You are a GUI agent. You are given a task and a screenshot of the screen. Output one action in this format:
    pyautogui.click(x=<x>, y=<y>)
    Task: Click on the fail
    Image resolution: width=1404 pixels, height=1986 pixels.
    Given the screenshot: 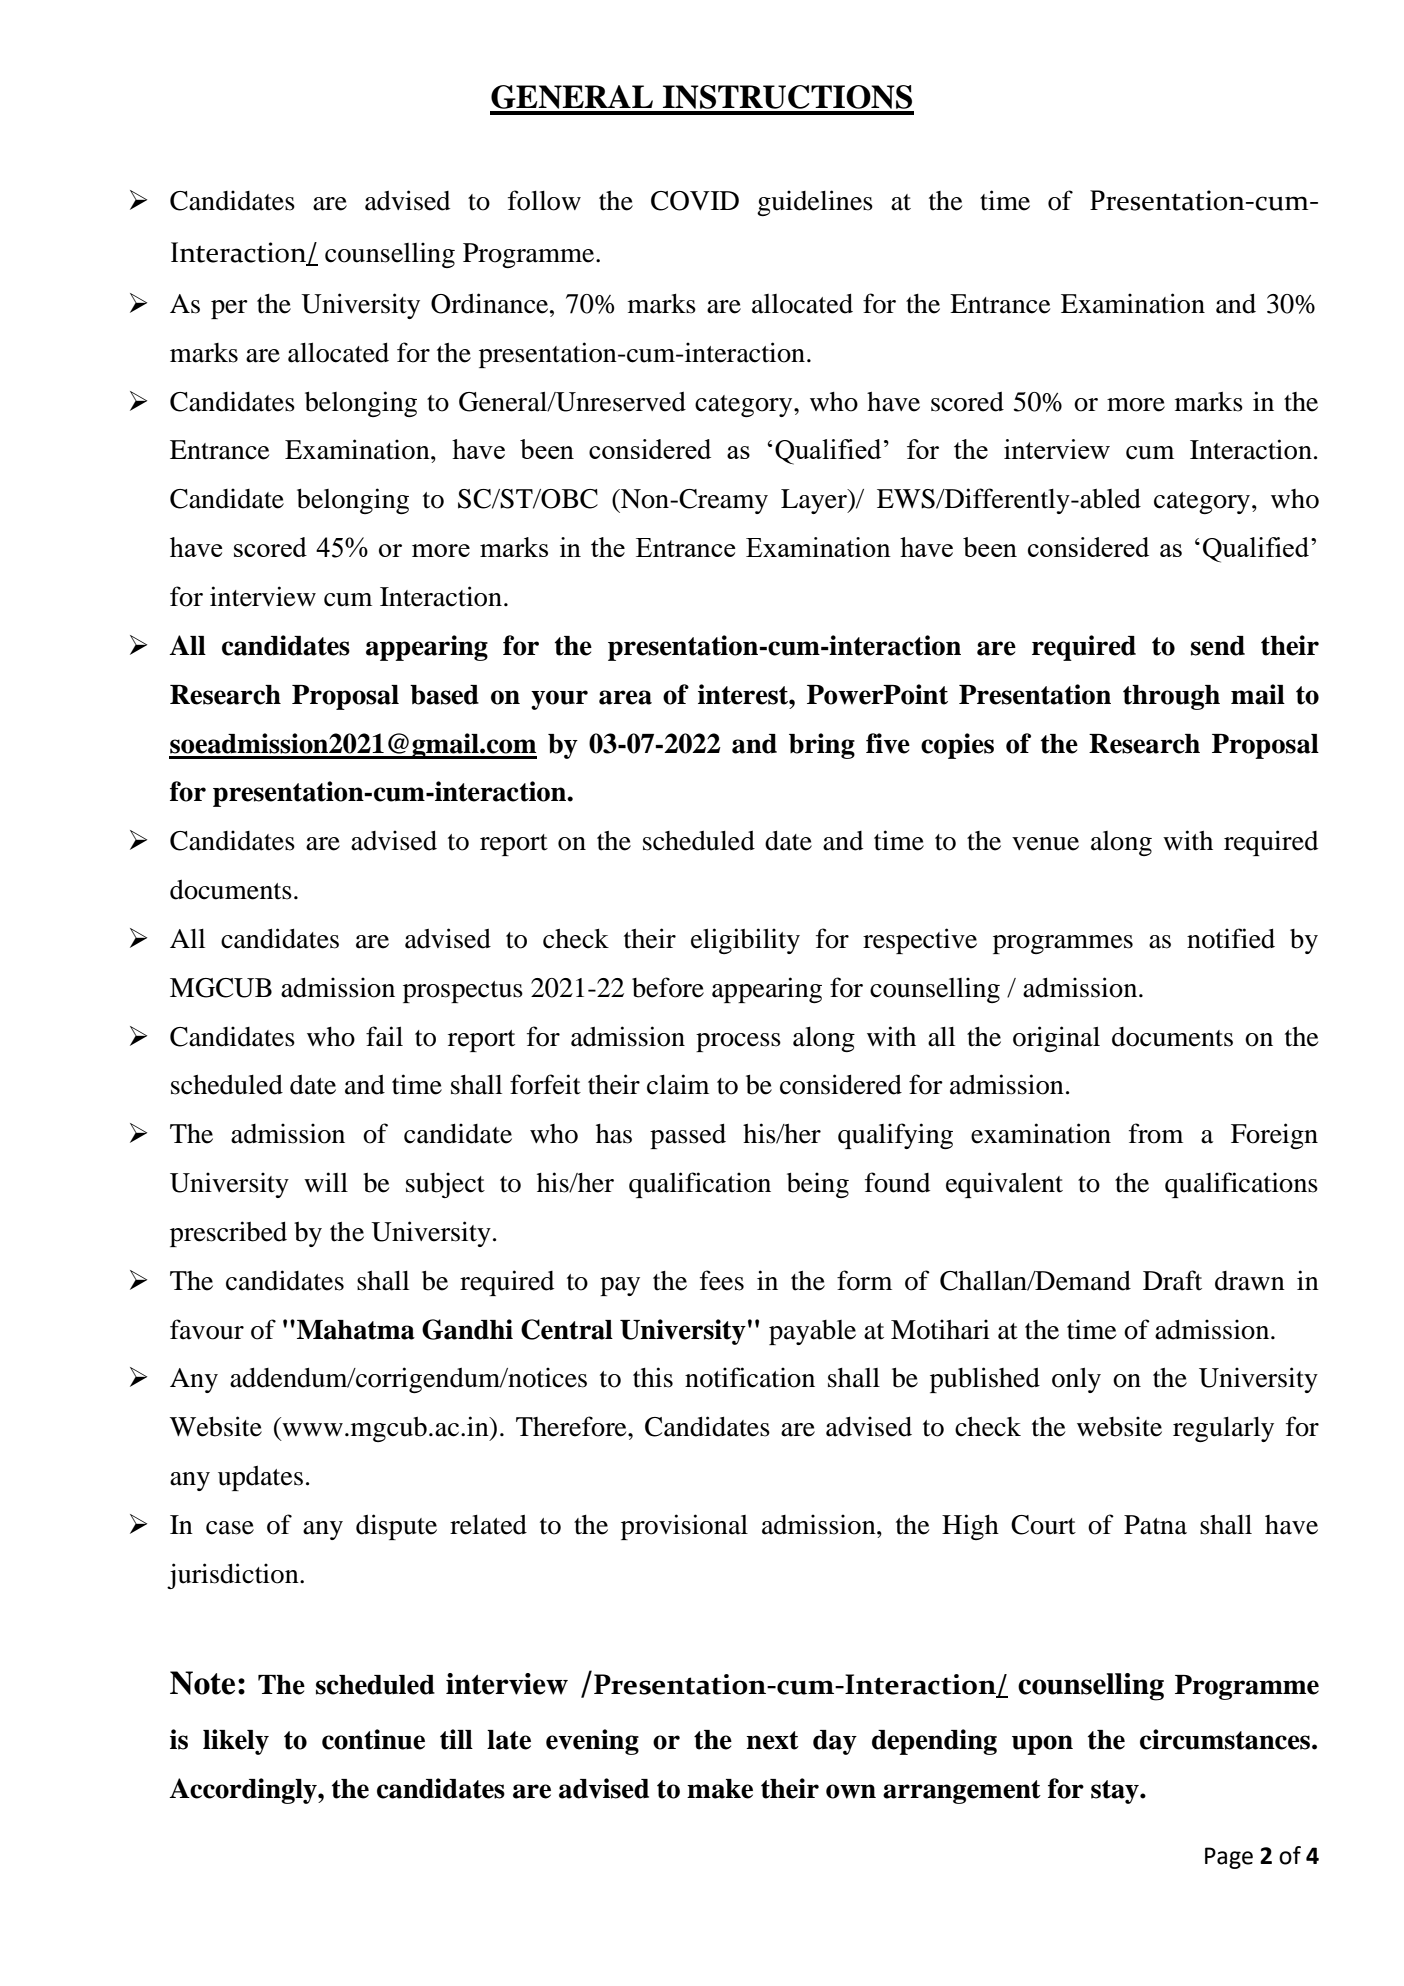 What is the action you would take?
    pyautogui.click(x=384, y=1036)
